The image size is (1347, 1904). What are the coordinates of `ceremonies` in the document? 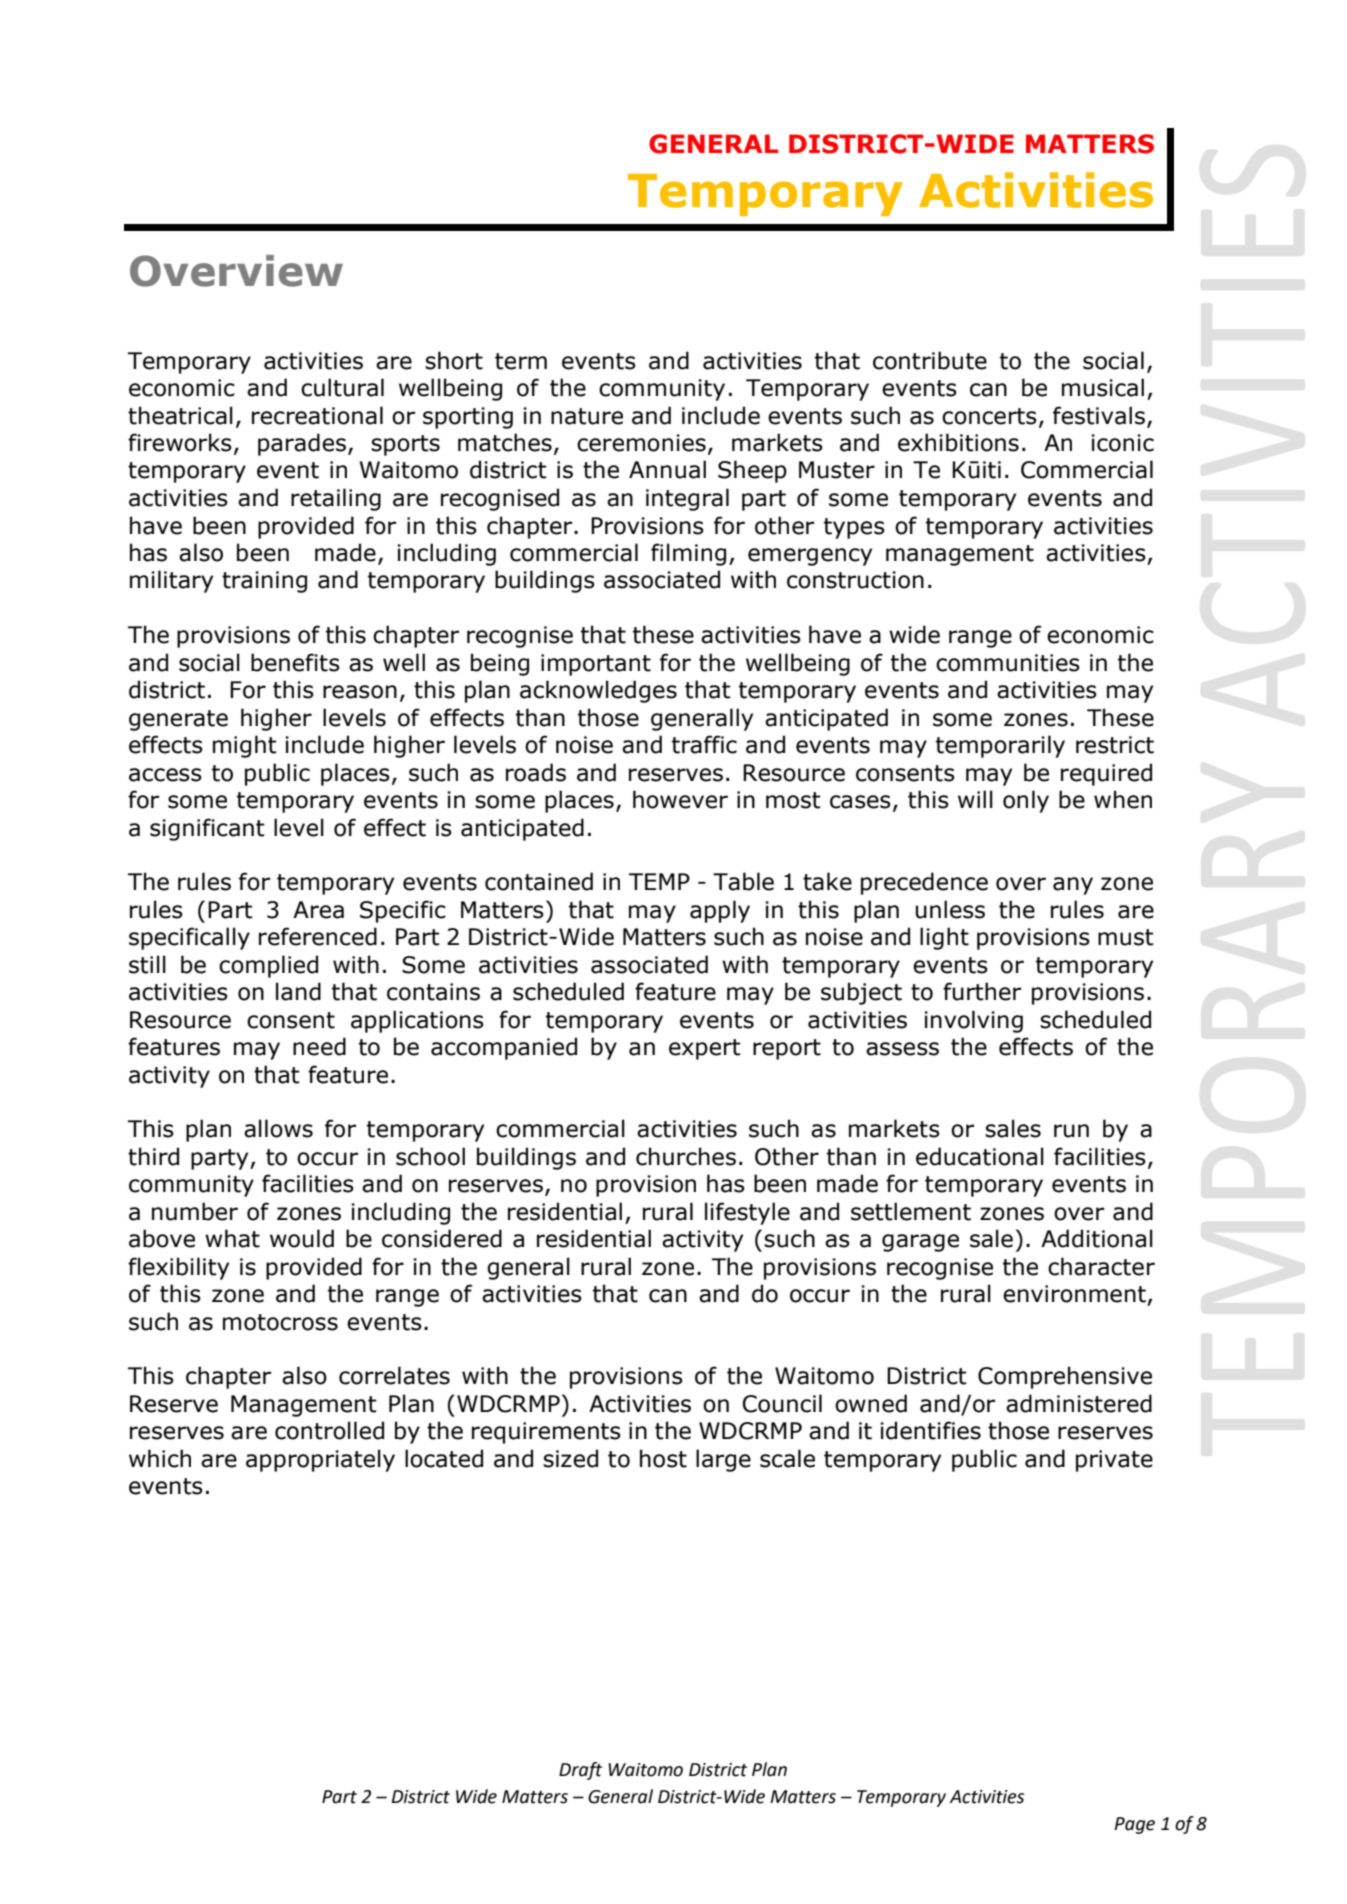 It's located at (641, 443).
